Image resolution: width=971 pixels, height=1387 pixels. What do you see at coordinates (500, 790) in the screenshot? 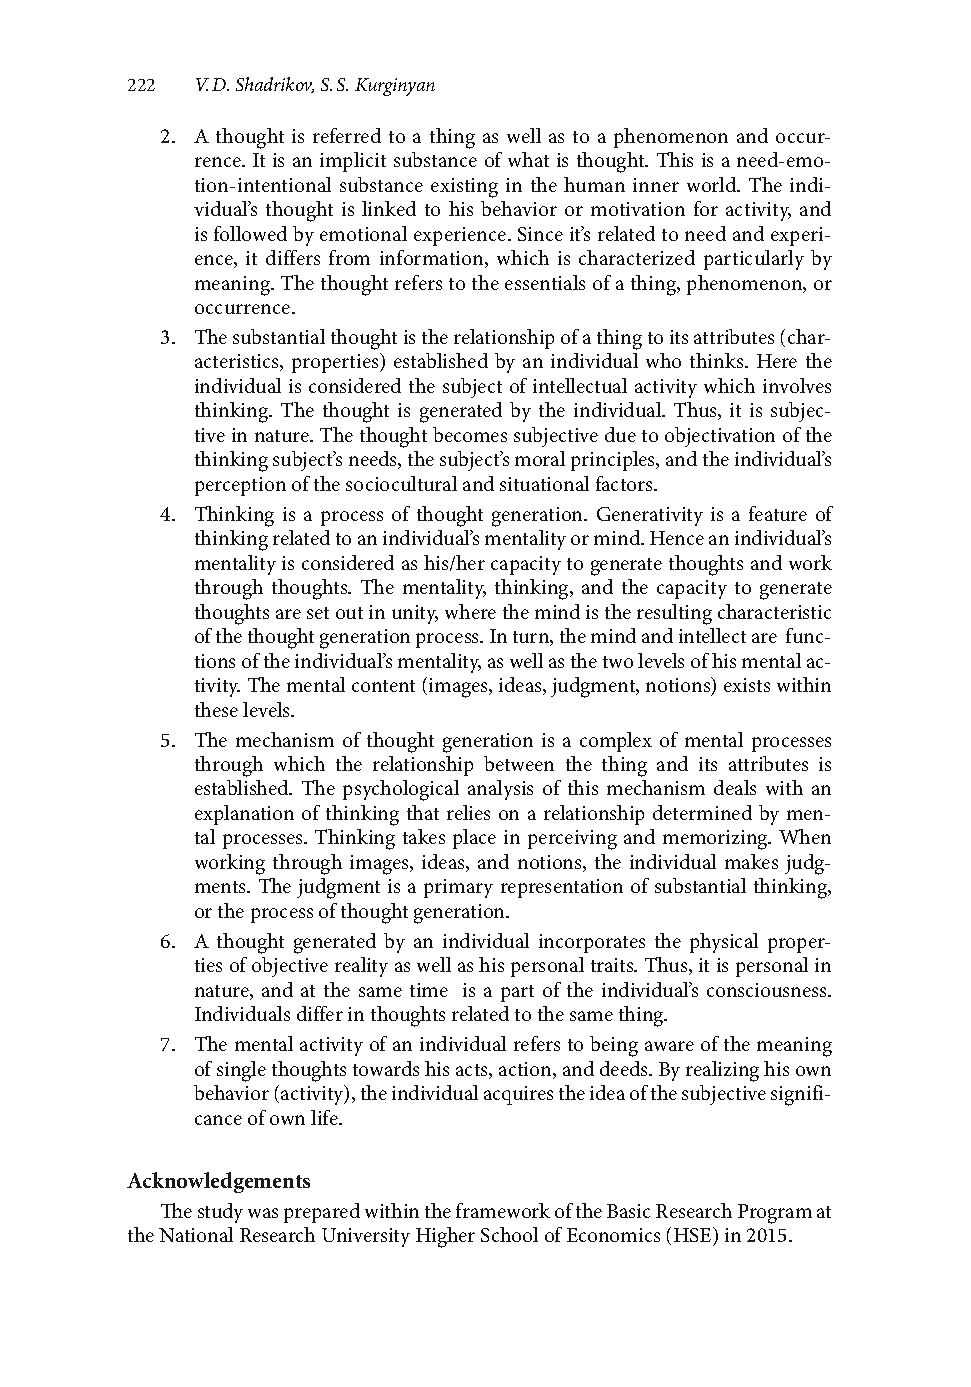
I see `analysis` at bounding box center [500, 790].
